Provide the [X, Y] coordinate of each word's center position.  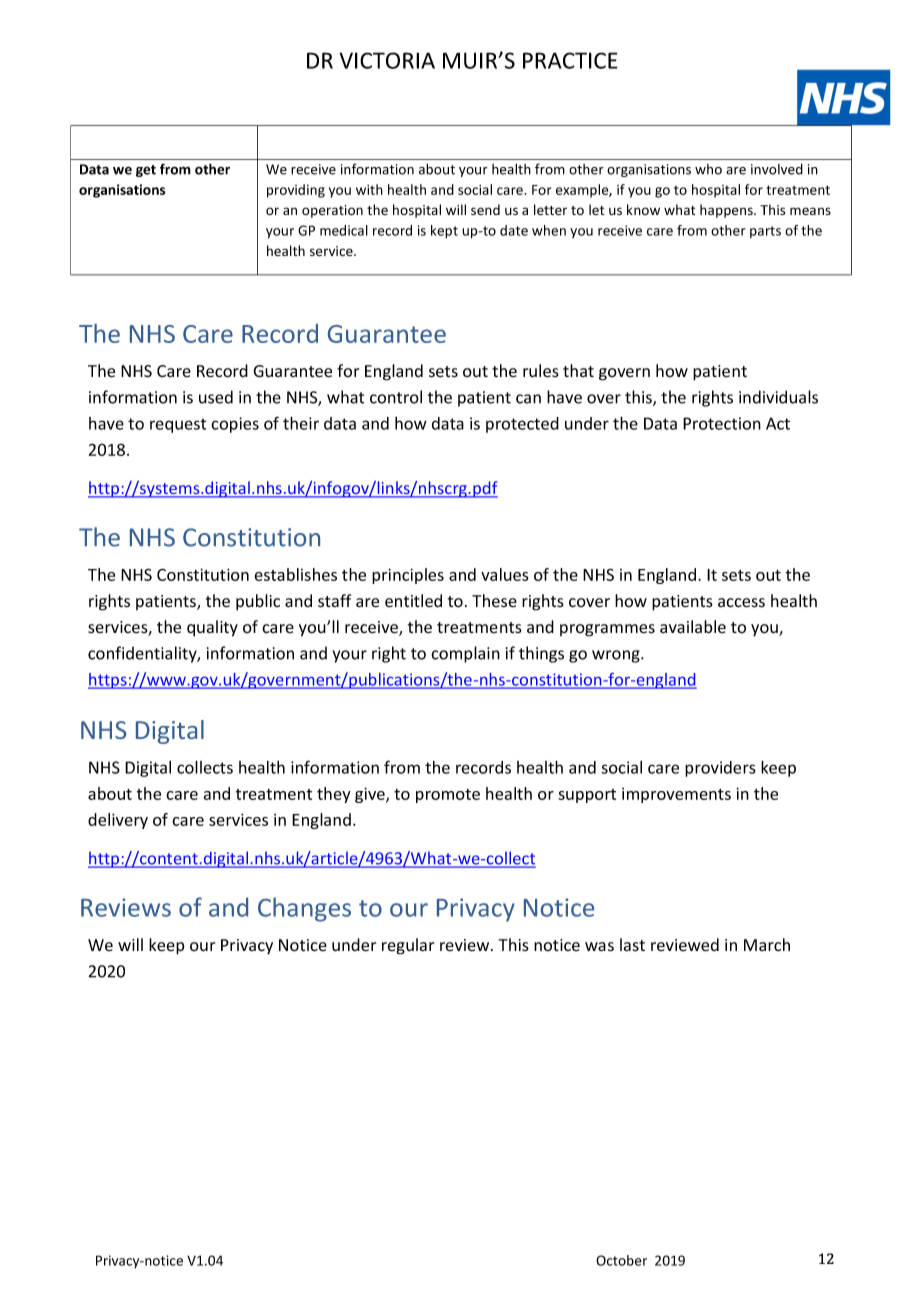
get [146, 171]
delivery [118, 821]
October [621, 1260]
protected [522, 425]
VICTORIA [387, 60]
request [178, 425]
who [708, 169]
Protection [722, 423]
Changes [304, 909]
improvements [676, 795]
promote [448, 796]
